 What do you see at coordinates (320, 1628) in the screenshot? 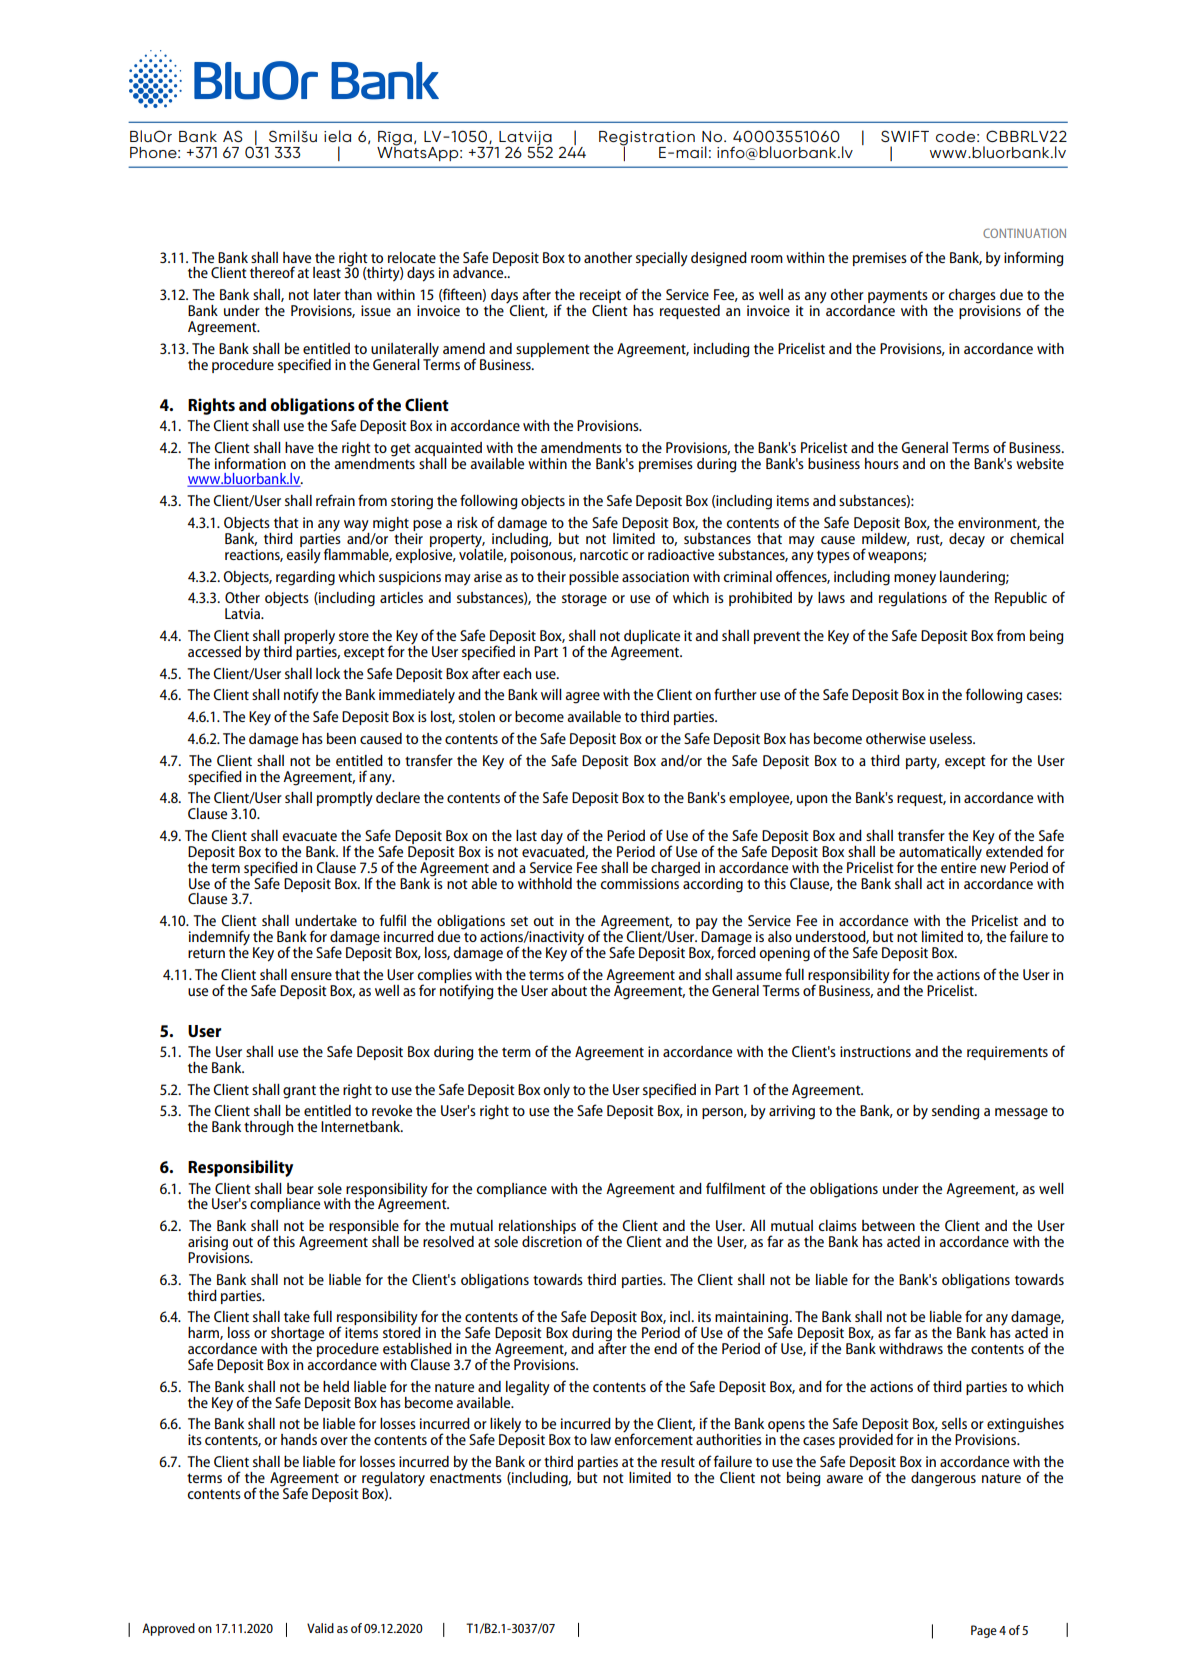
I see `Valid` at bounding box center [320, 1628].
